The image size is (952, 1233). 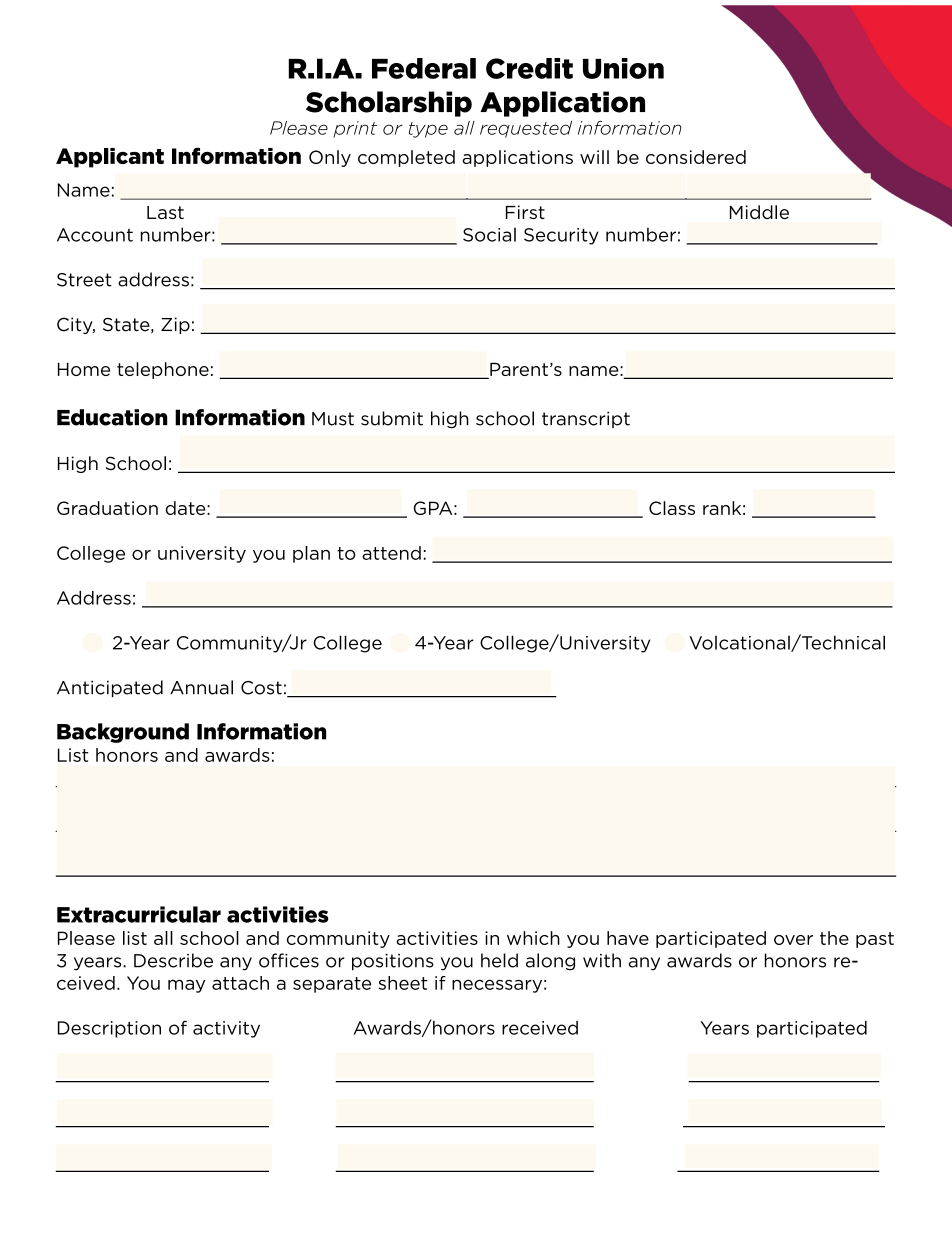 What do you see at coordinates (499, 960) in the page?
I see `held` at bounding box center [499, 960].
